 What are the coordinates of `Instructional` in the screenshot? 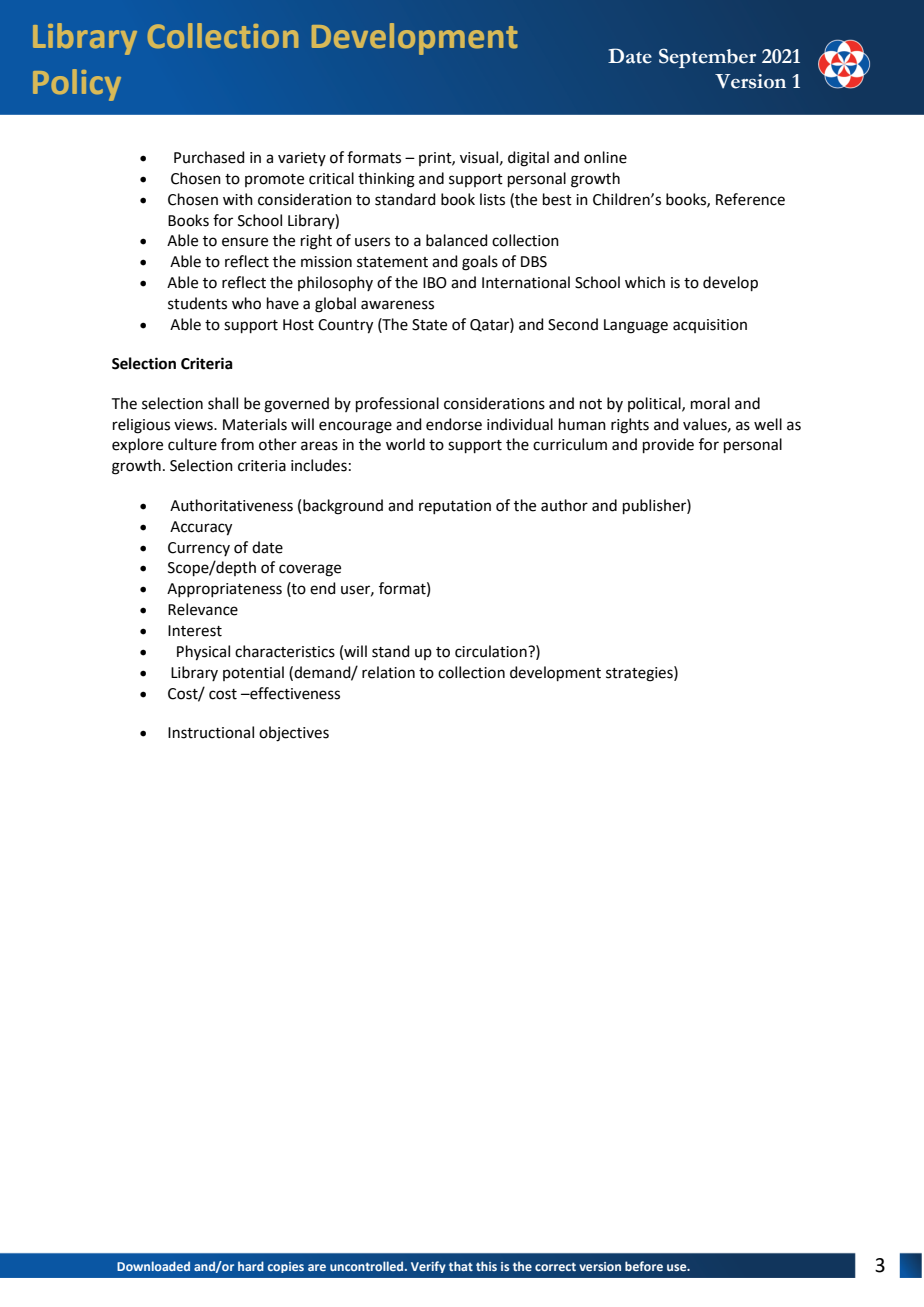 It's located at (211, 732).
